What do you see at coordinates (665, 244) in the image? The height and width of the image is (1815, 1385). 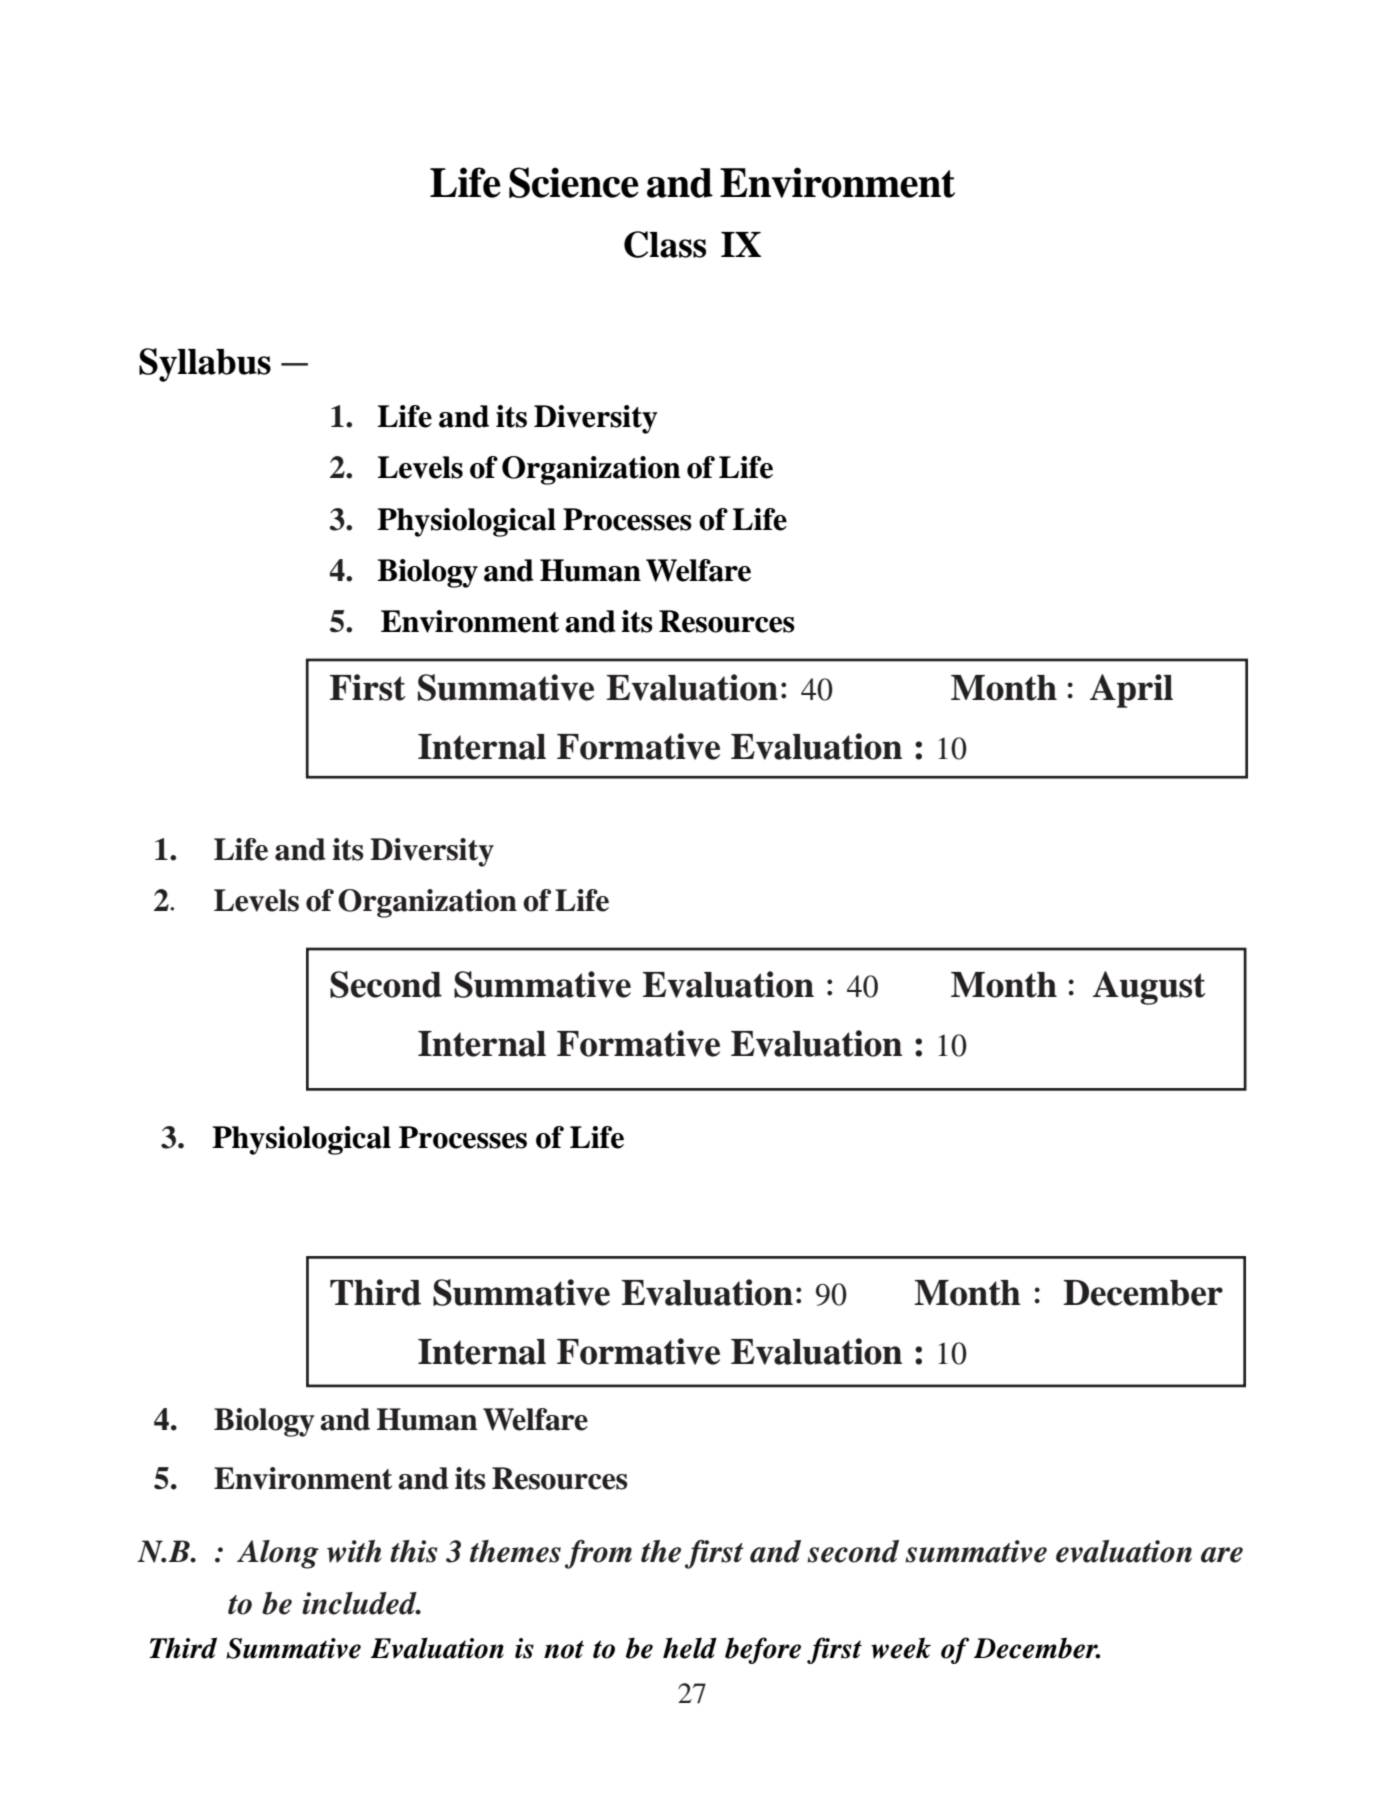 I see `Class` at bounding box center [665, 244].
